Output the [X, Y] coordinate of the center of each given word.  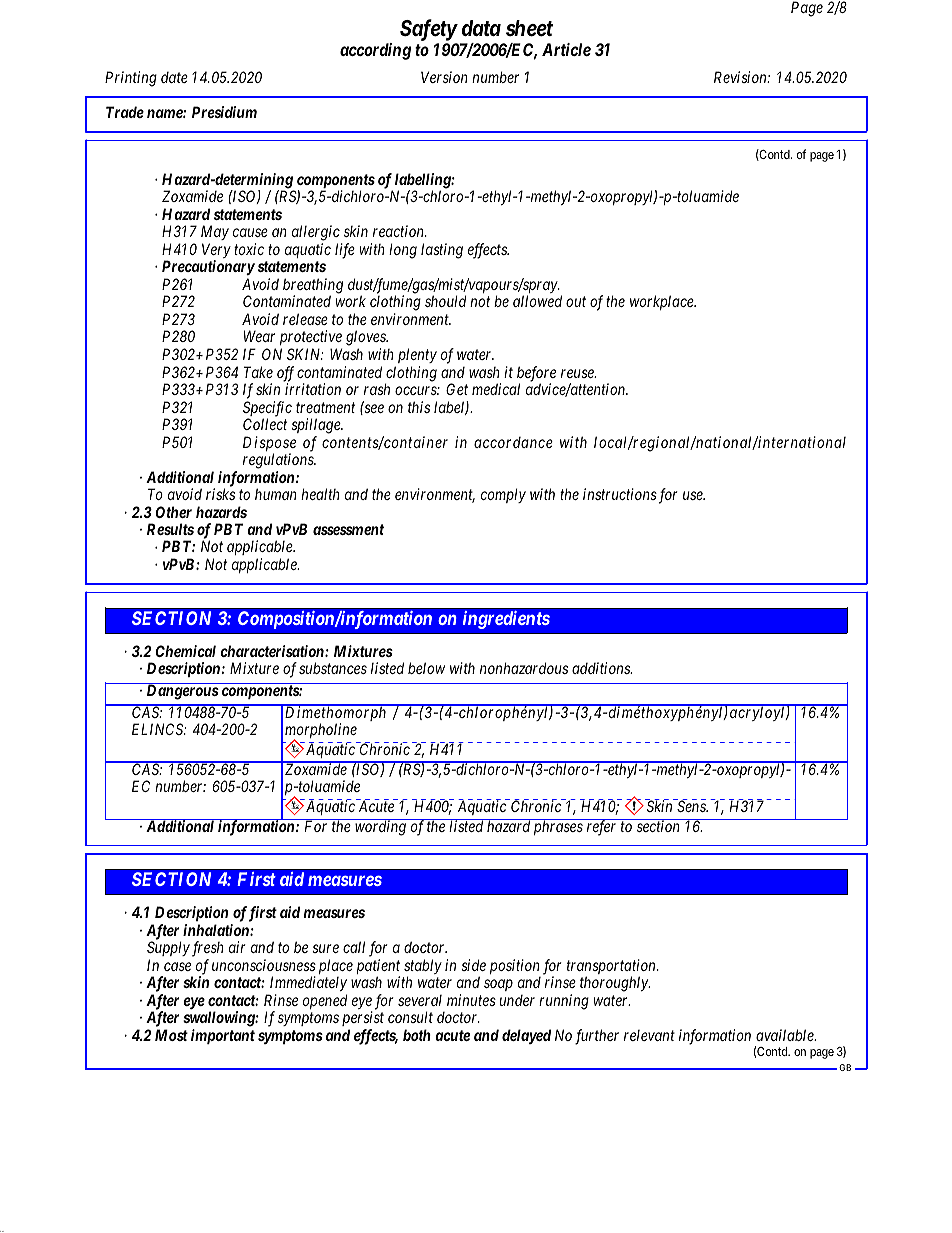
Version [444, 77]
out [576, 302]
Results [170, 529]
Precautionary [208, 267]
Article [566, 49]
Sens [692, 806]
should [445, 301]
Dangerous [183, 692]
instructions [620, 494]
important [223, 1036]
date [174, 77]
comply [503, 495]
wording [380, 827]
